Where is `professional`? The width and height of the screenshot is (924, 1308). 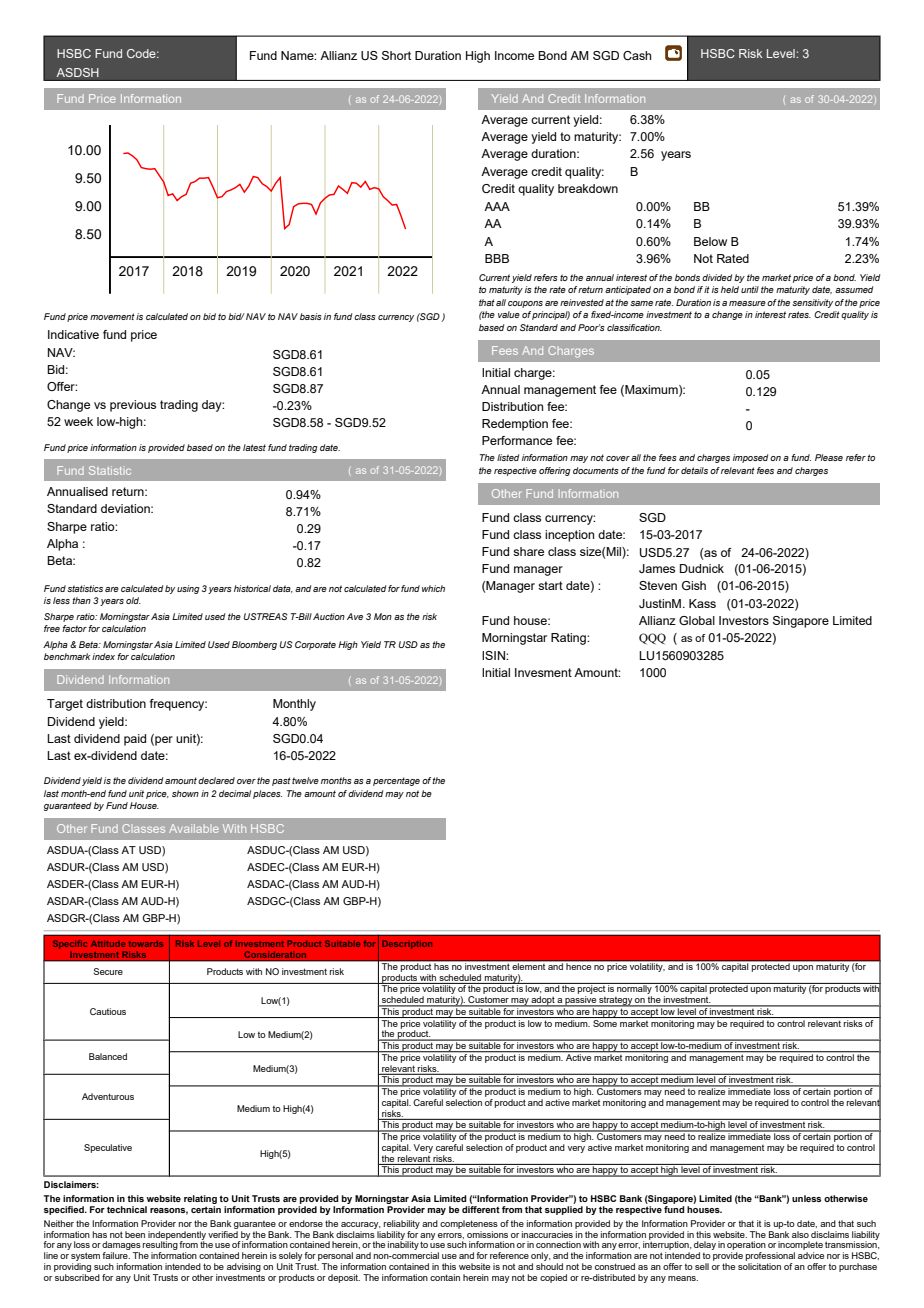
professional is located at coordinates (770, 1258).
